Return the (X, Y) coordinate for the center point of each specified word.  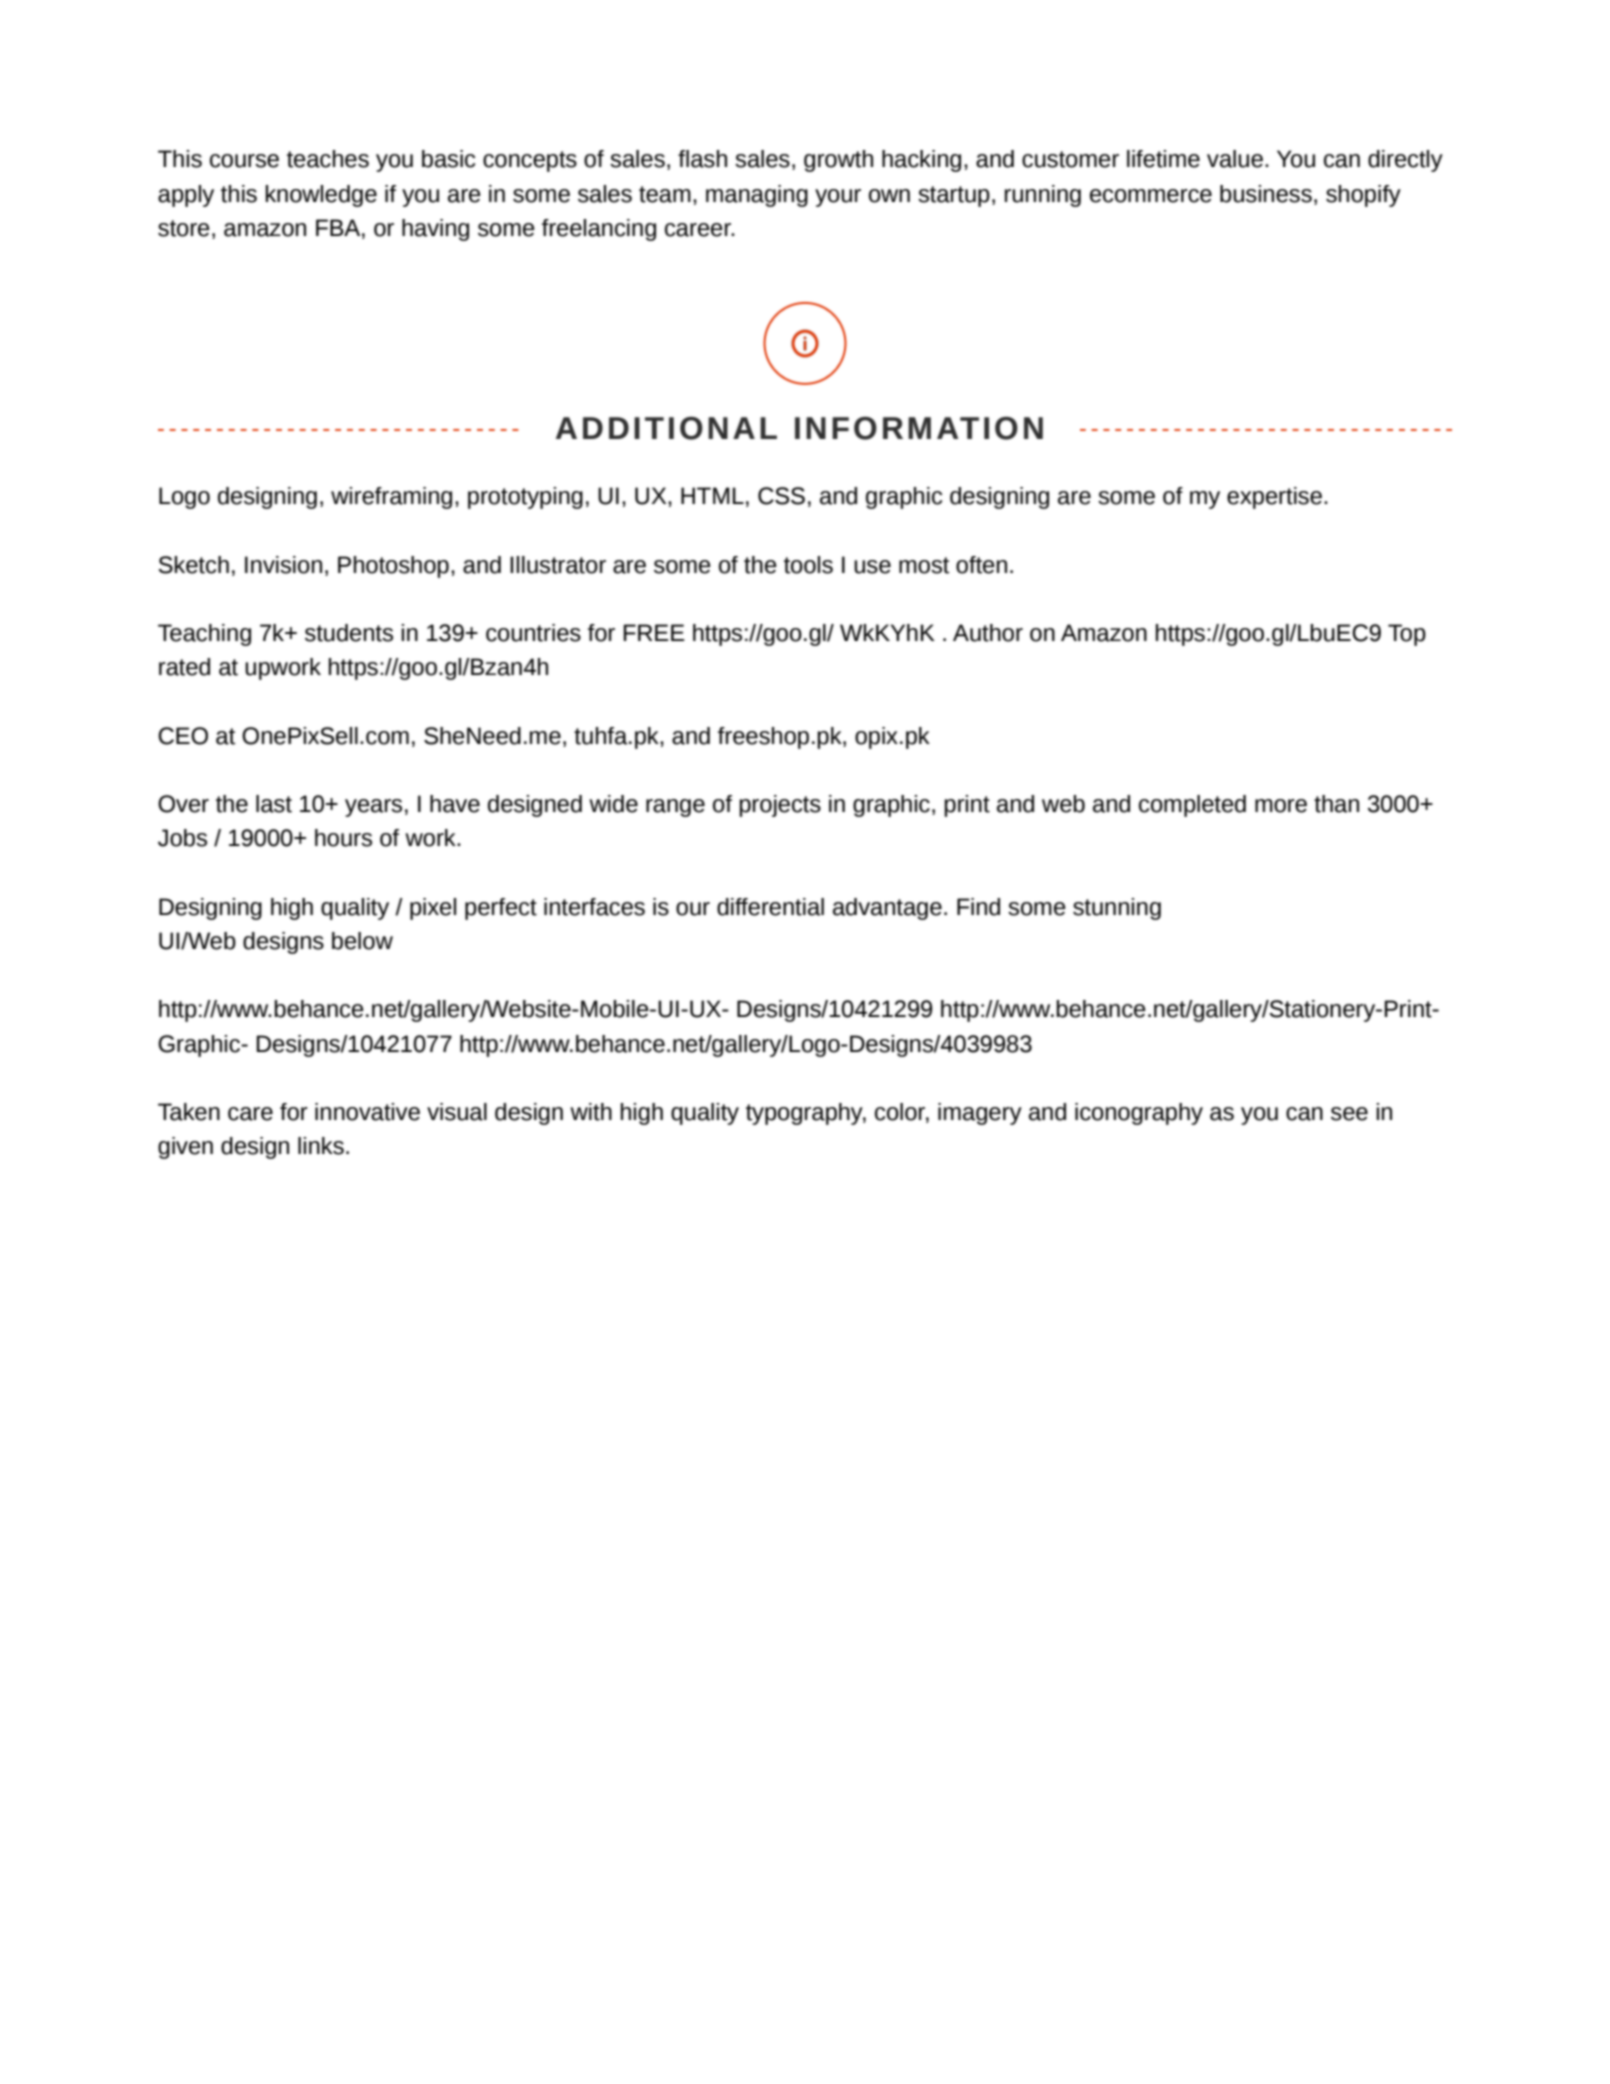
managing (757, 196)
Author (988, 633)
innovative (367, 1112)
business (1266, 194)
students (349, 633)
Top (1407, 635)
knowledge (321, 196)
